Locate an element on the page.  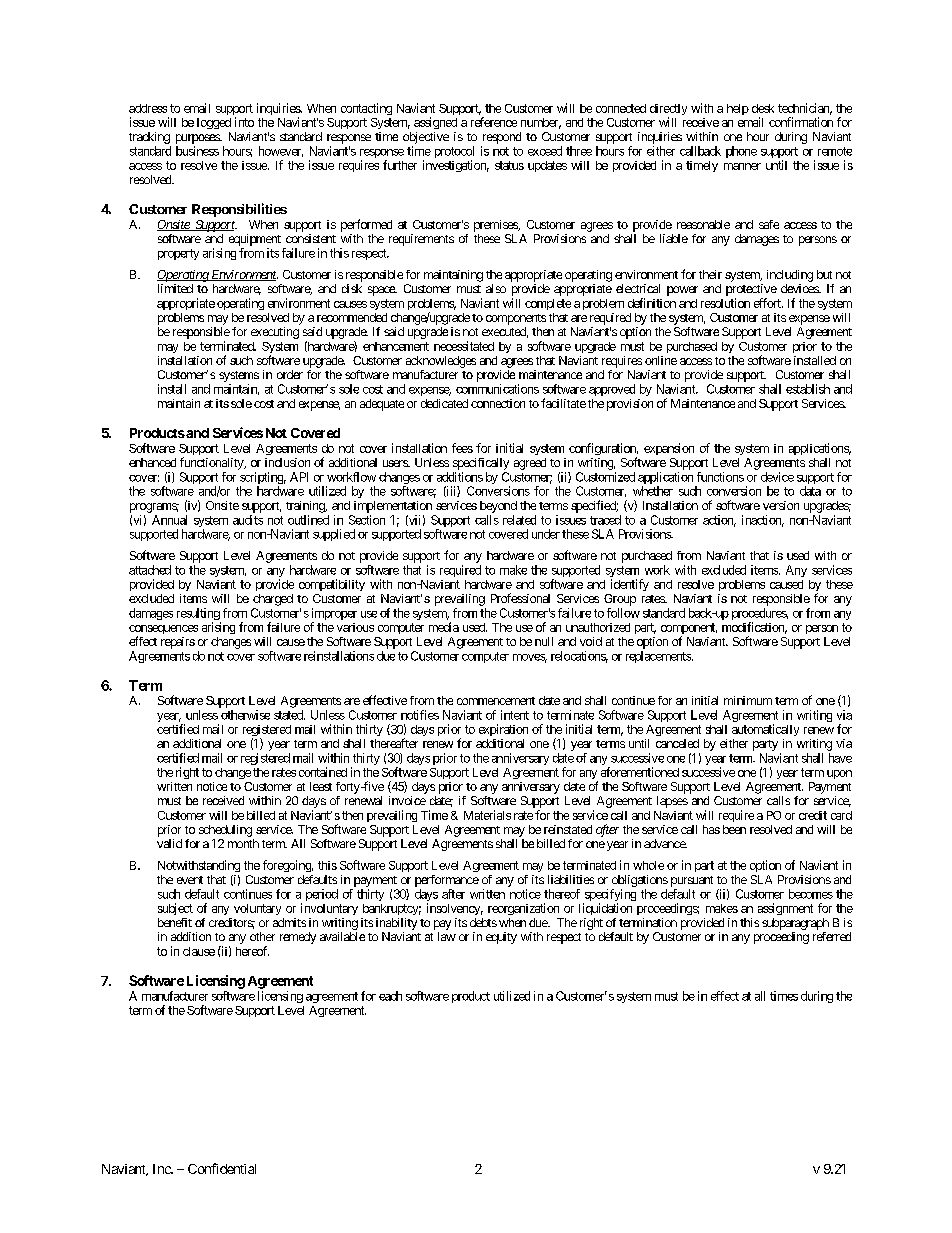
into is located at coordinates (244, 122).
